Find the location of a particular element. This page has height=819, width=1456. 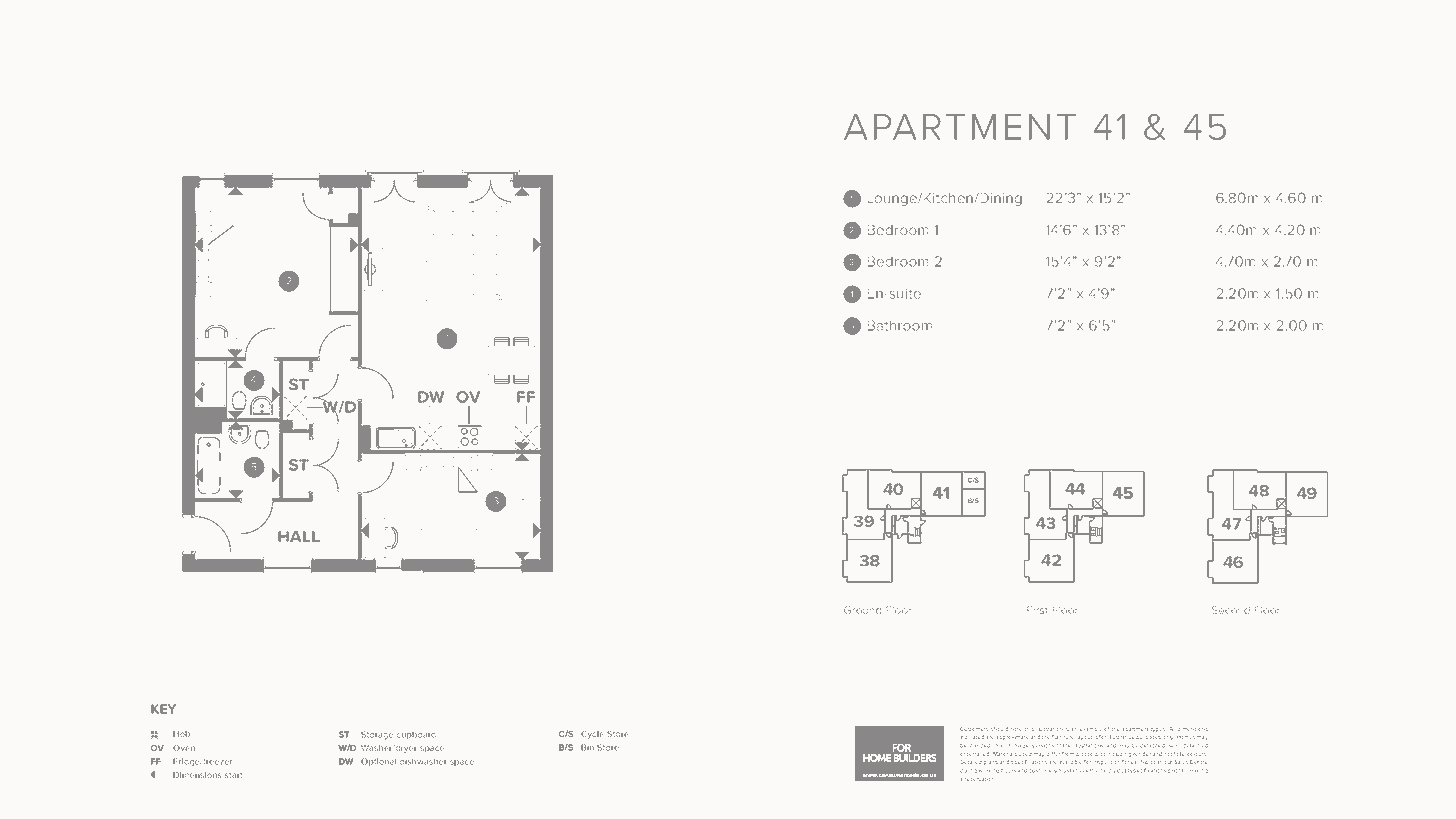

Ground is located at coordinates (862, 610).
